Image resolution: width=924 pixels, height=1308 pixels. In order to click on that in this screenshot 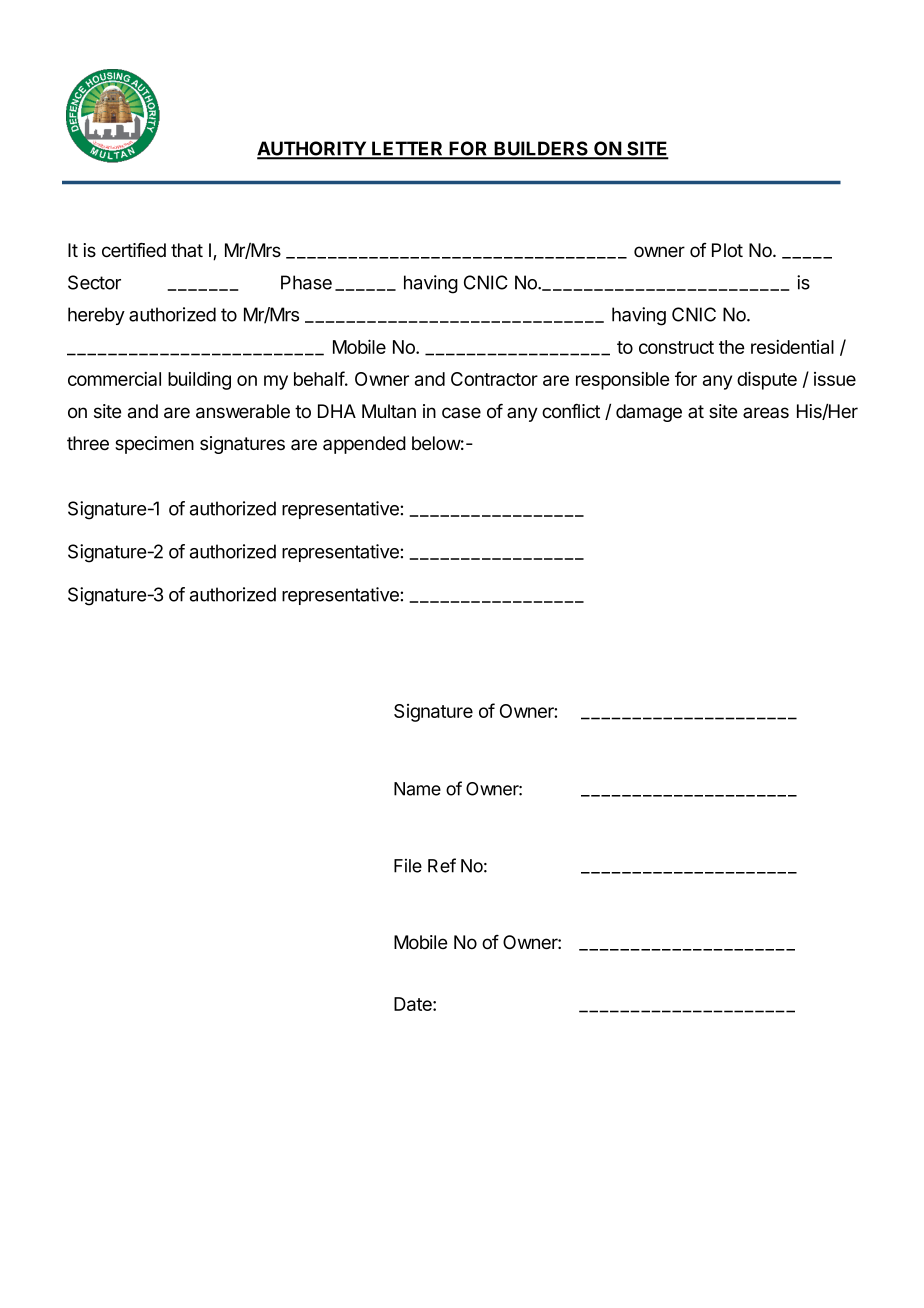, I will do `click(187, 250)`.
